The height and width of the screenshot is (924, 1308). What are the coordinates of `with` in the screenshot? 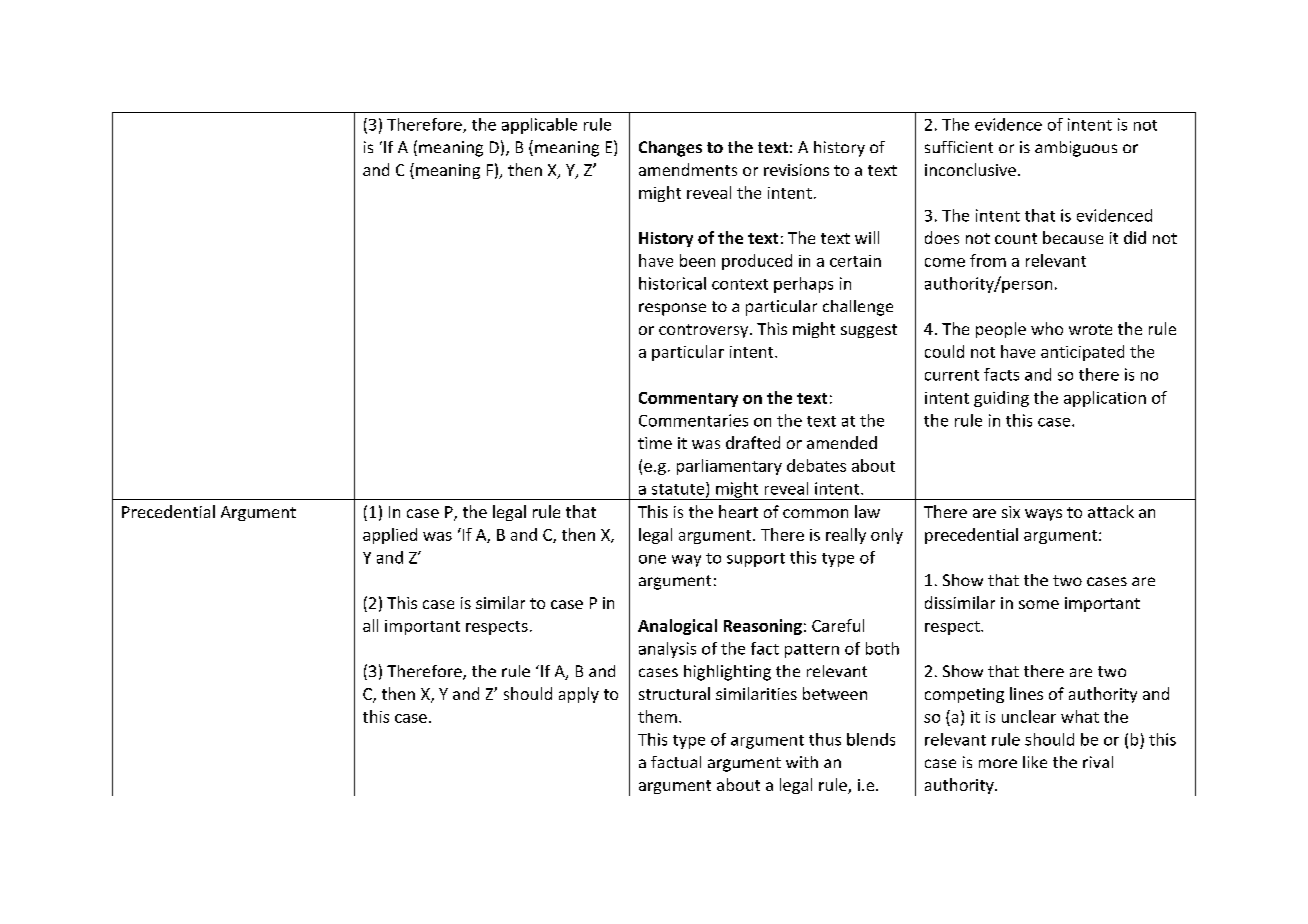 It's located at (802, 762).
